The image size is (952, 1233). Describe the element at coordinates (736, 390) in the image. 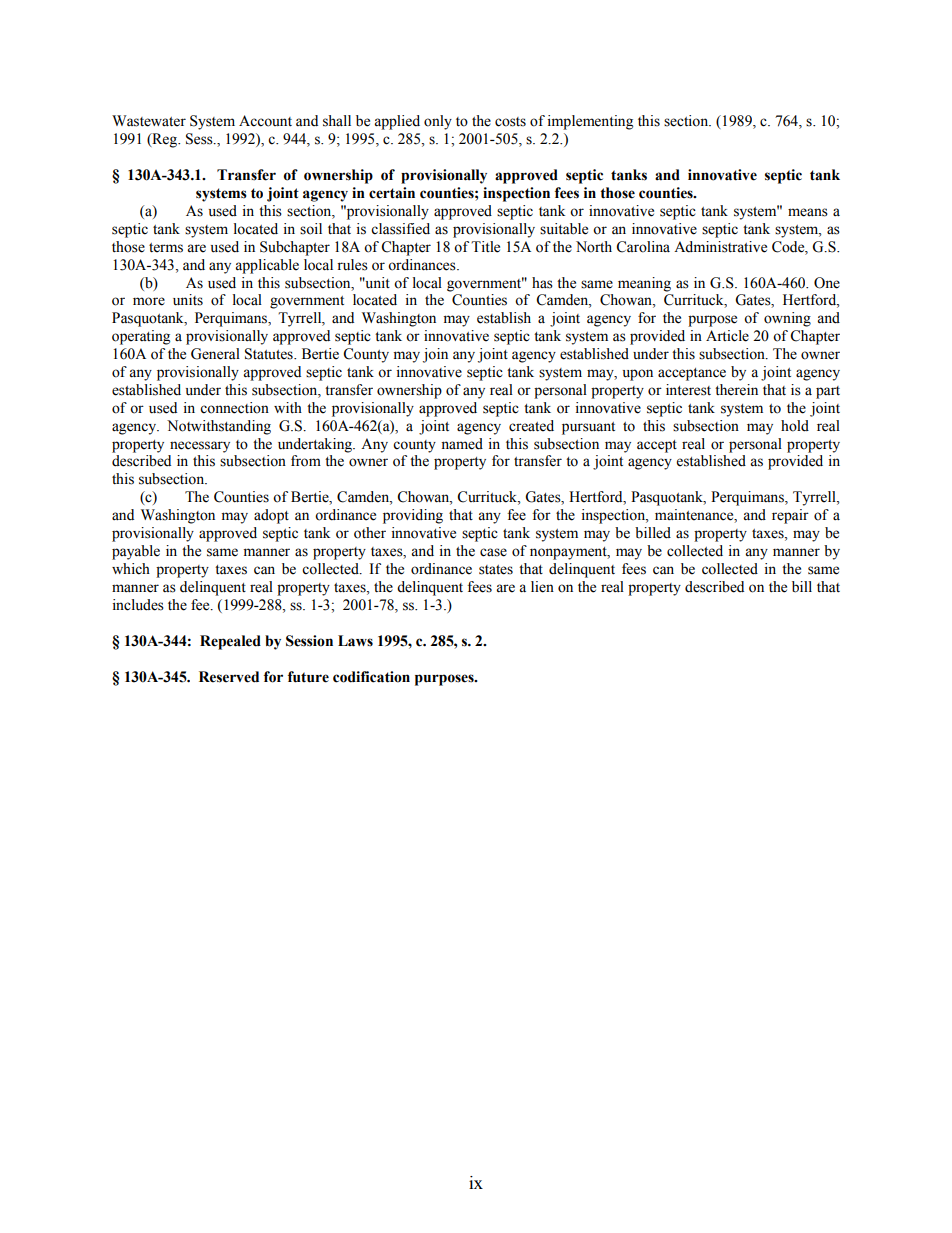

I see `therein` at that location.
